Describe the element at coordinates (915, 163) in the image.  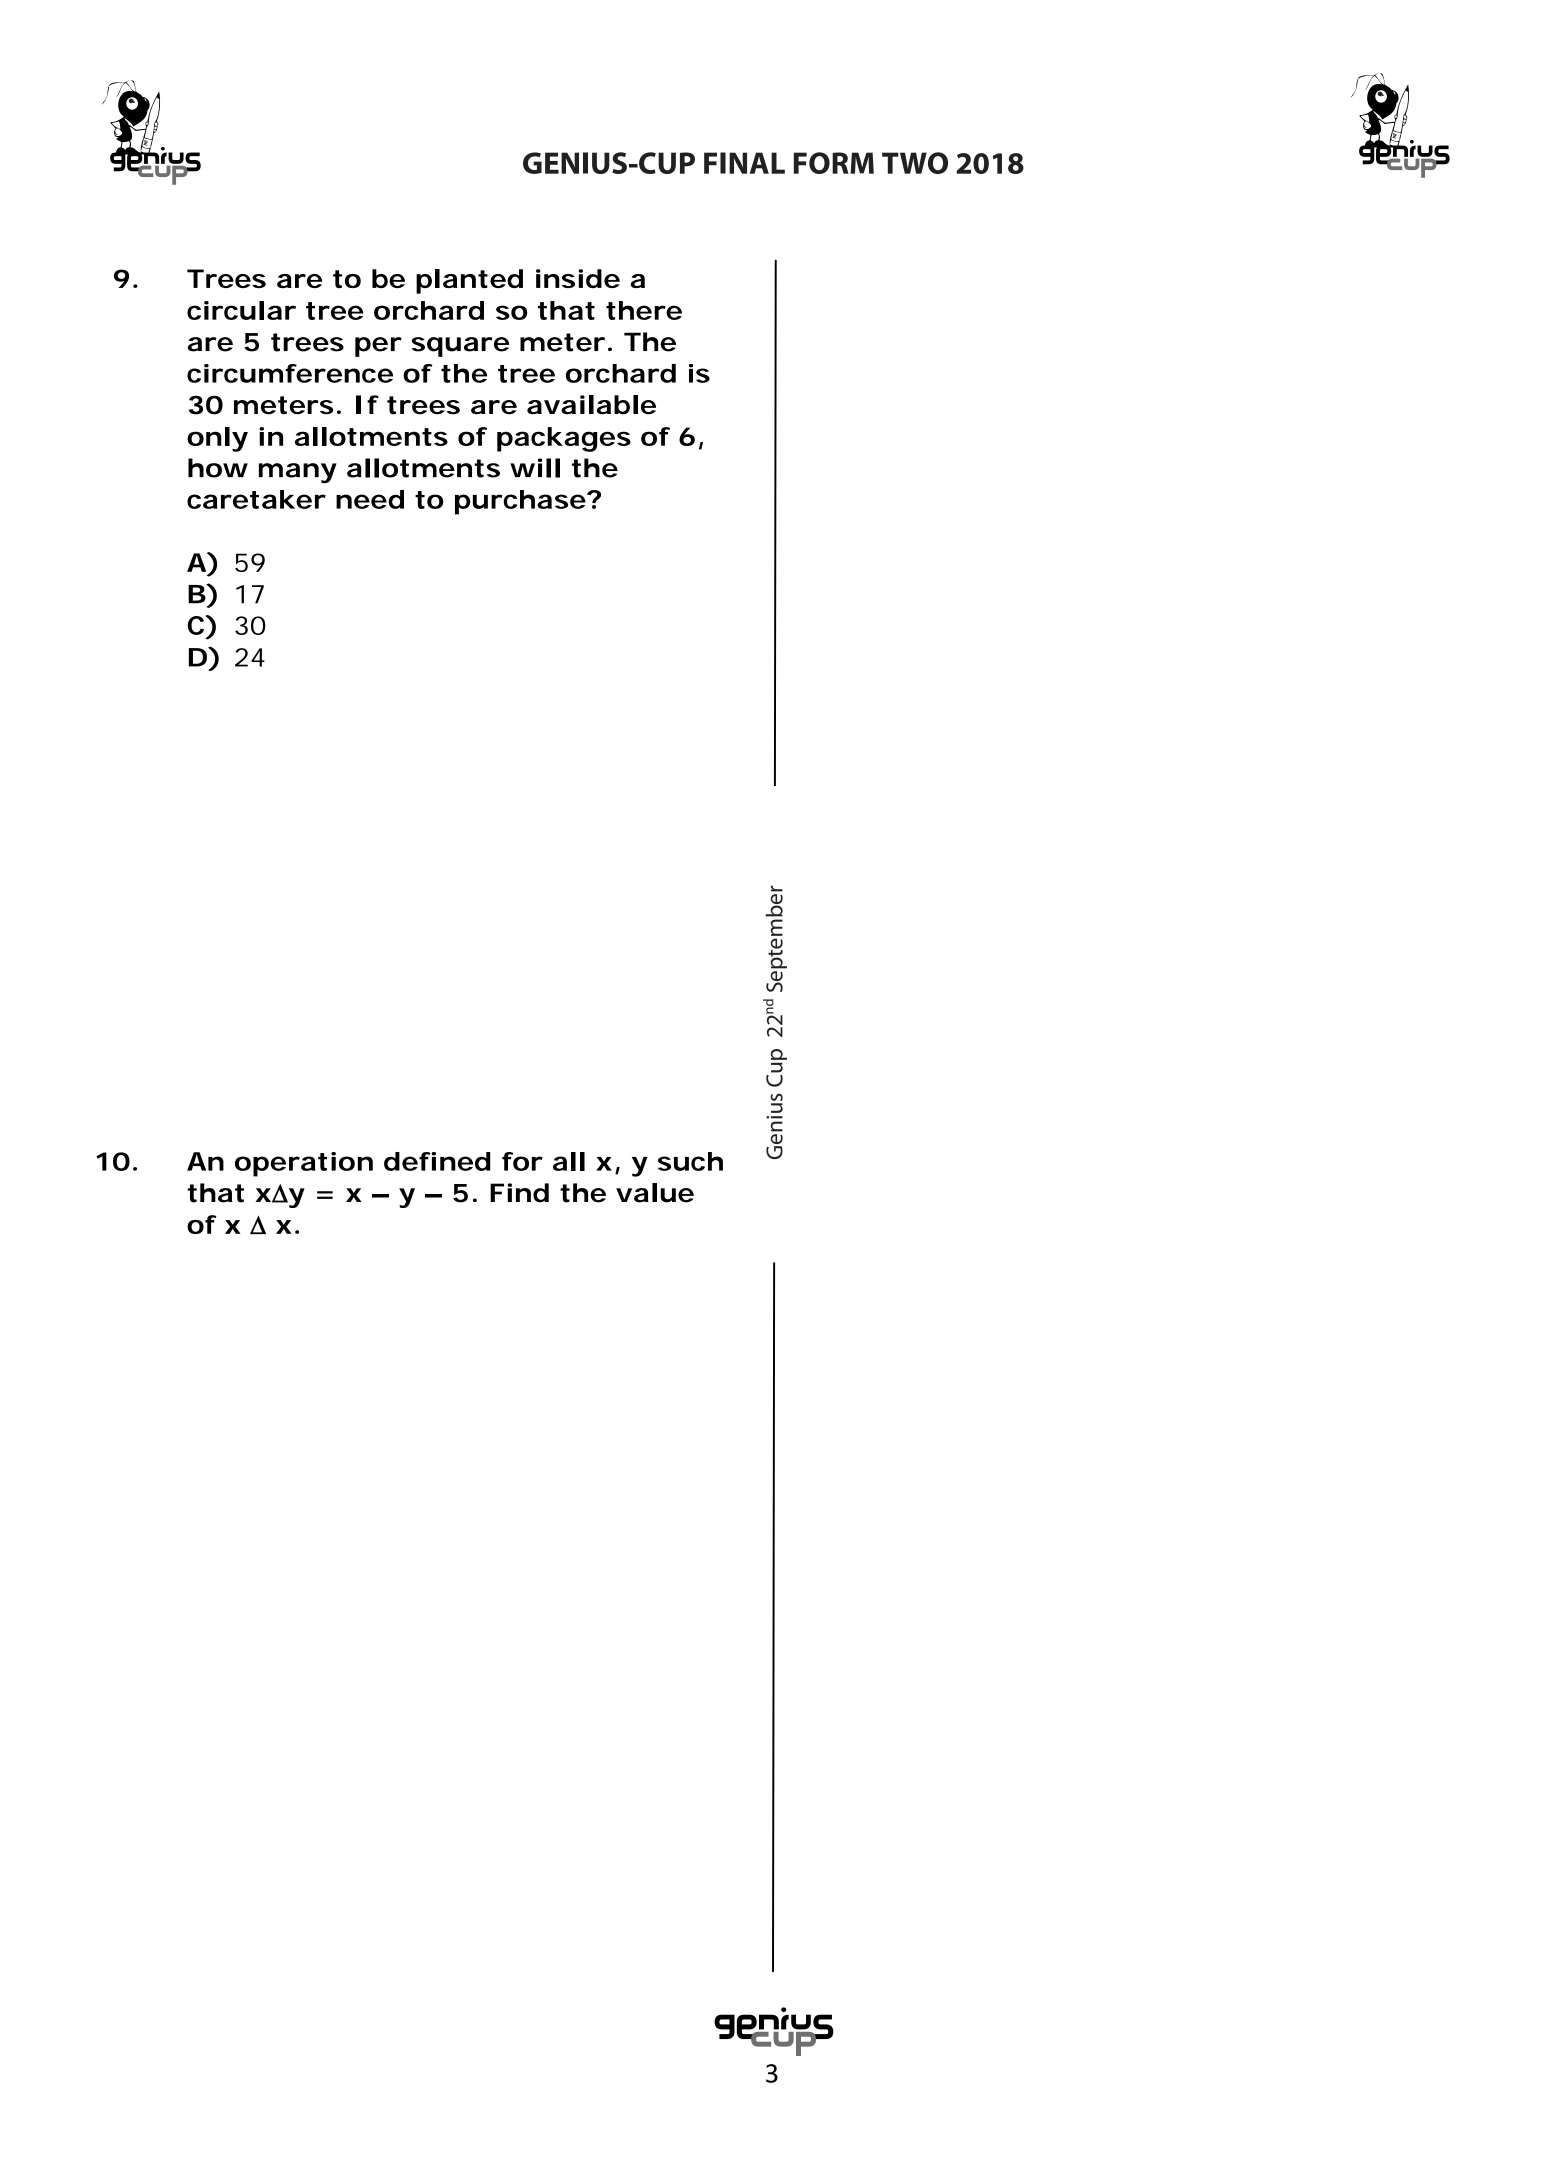
I see `TWO` at that location.
